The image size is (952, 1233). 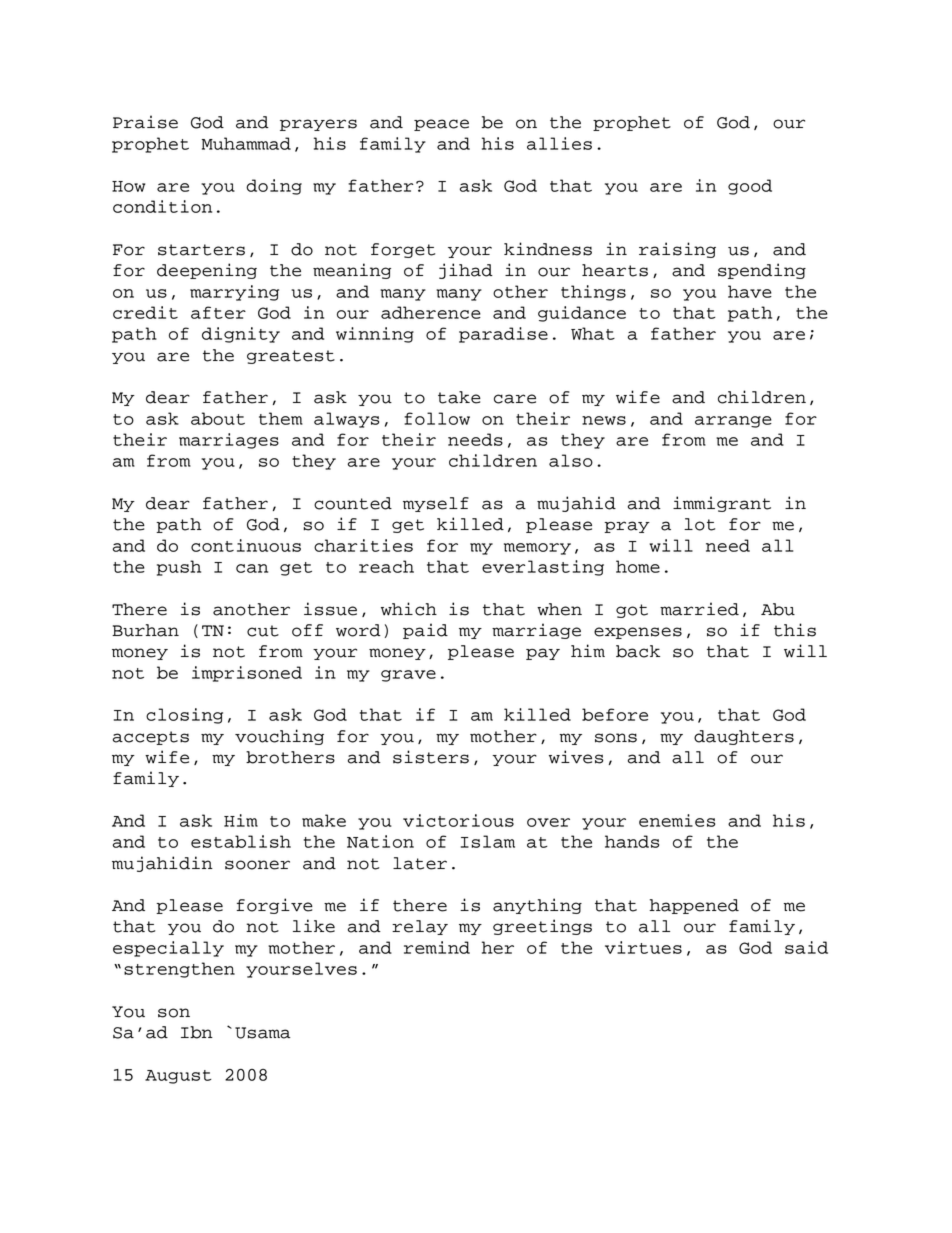 What do you see at coordinates (750, 187) in the screenshot?
I see `good` at bounding box center [750, 187].
